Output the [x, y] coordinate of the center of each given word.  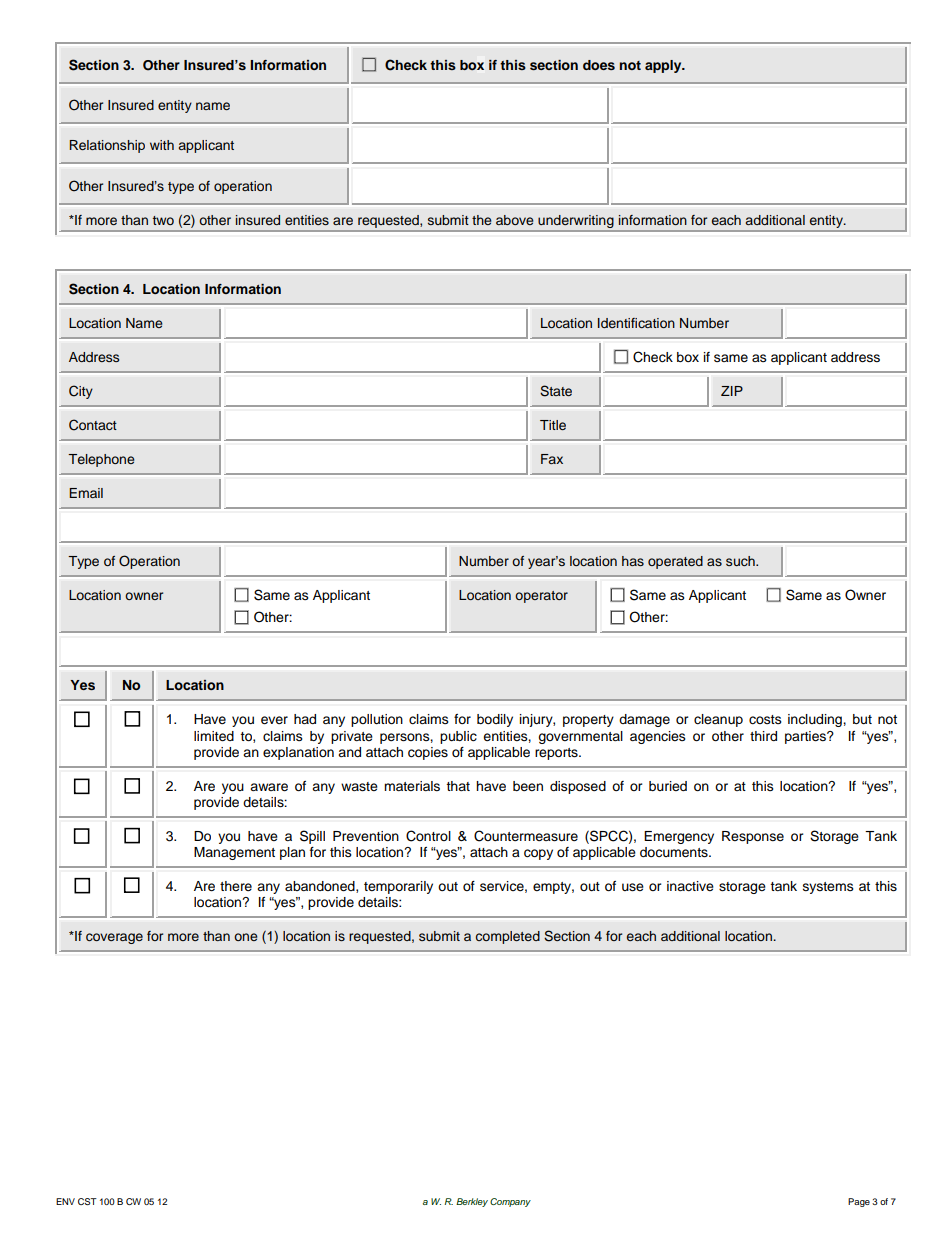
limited [214, 736]
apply [664, 66]
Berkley [472, 1202]
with [162, 145]
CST [87, 1201]
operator [541, 597]
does [599, 65]
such [741, 561]
